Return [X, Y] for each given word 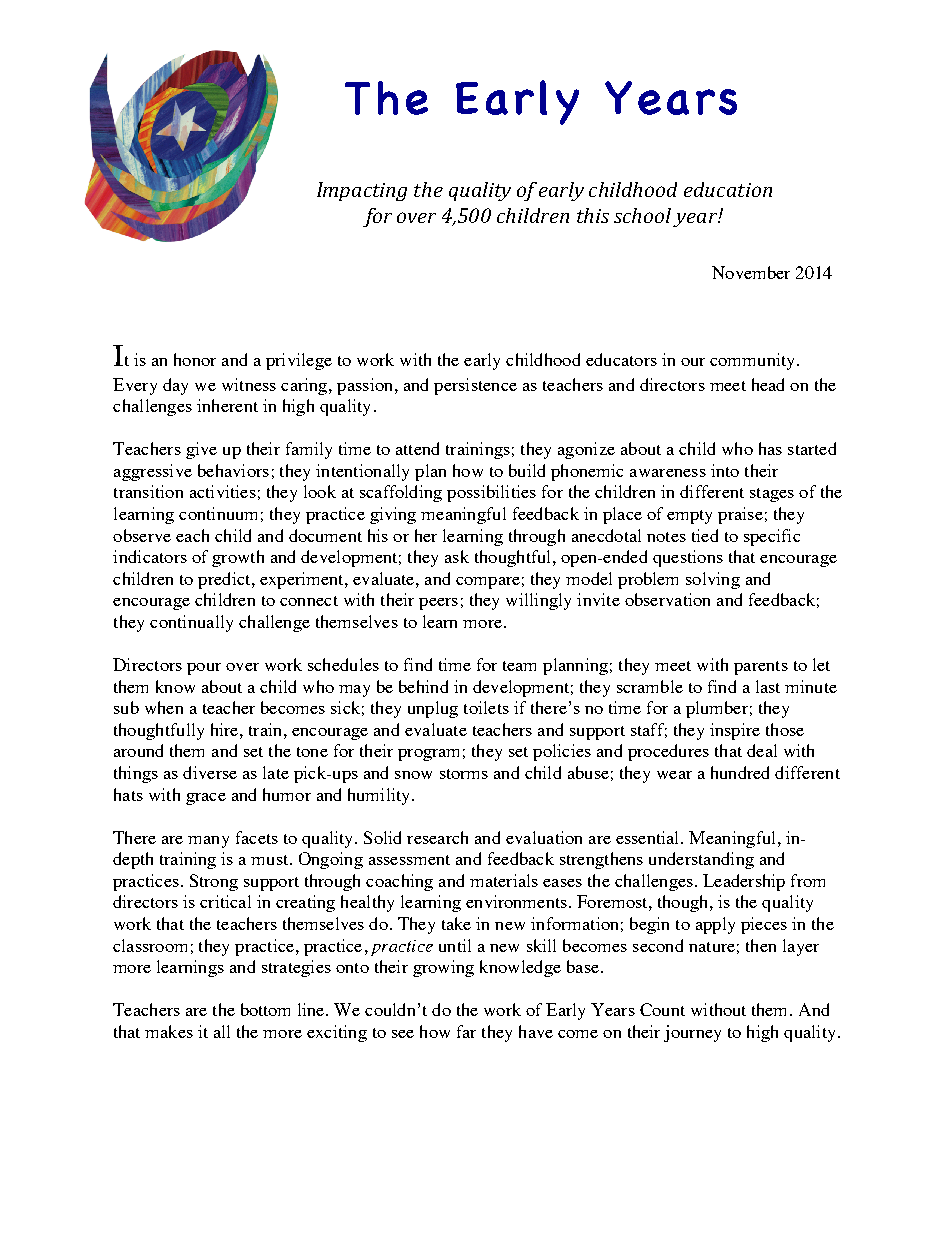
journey [692, 1033]
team [519, 666]
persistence [475, 386]
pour [204, 669]
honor [195, 359]
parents [761, 668]
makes [169, 1031]
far [466, 1031]
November [751, 272]
